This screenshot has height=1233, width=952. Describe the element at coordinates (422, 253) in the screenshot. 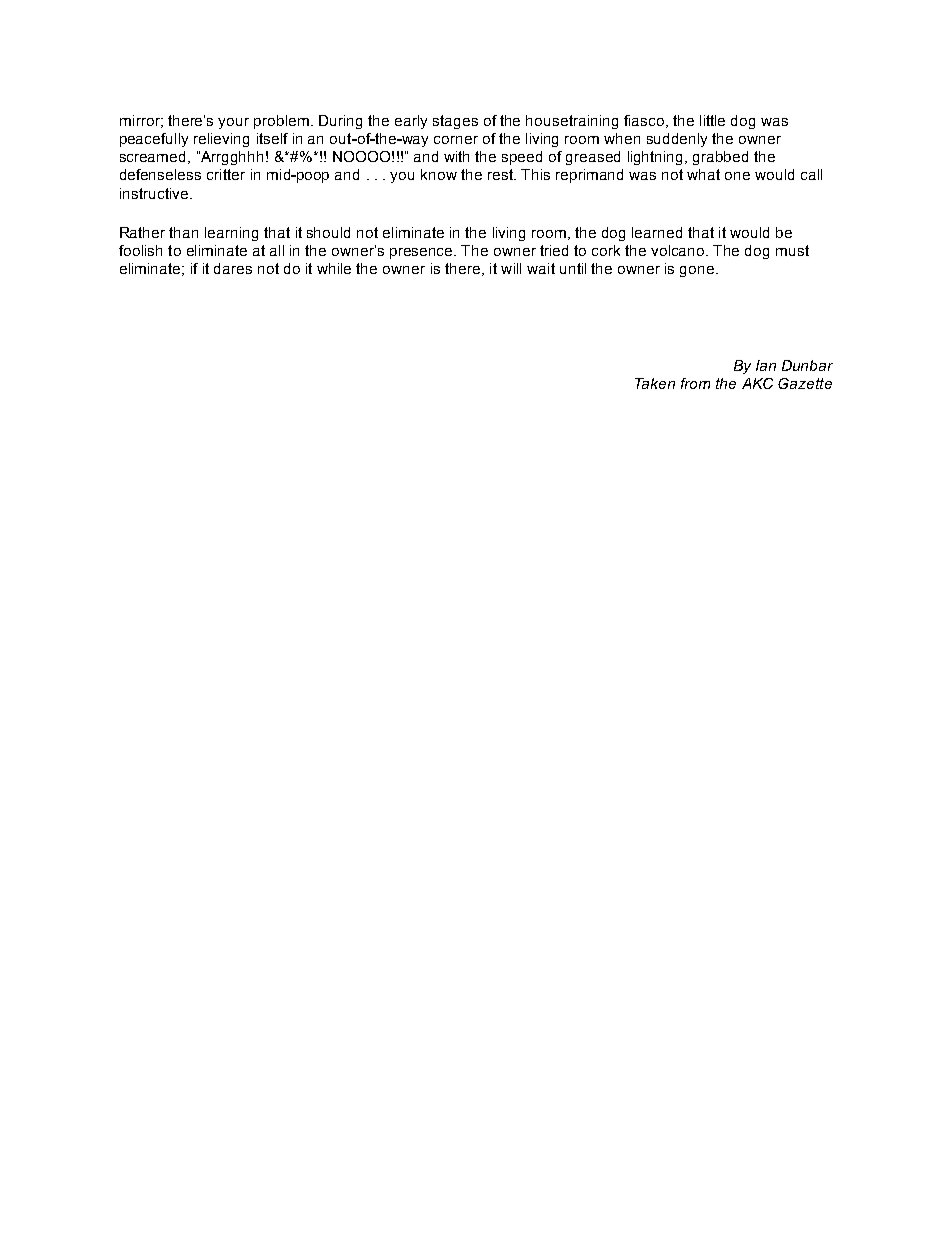

I see `presence` at that location.
